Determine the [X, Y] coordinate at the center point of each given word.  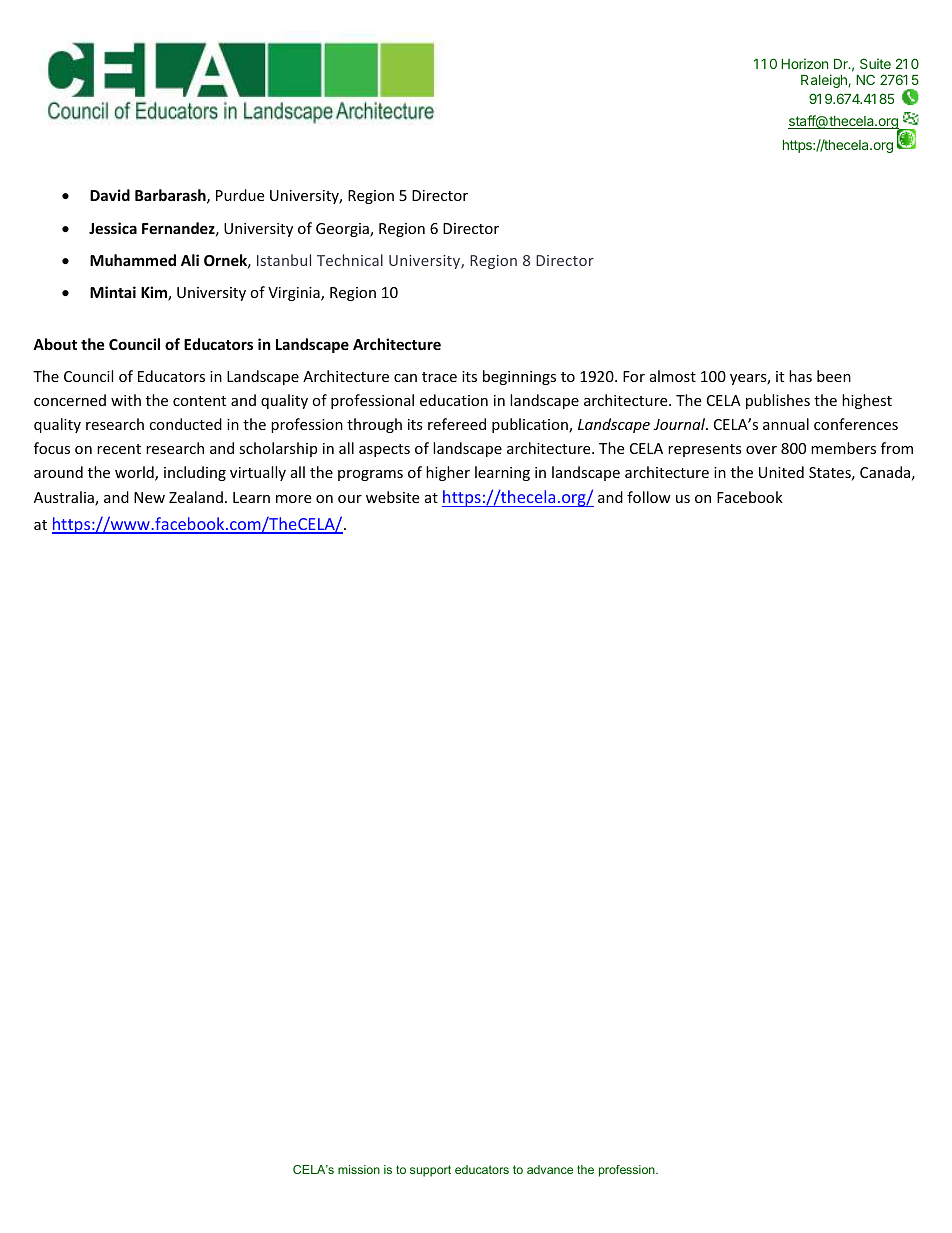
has [800, 376]
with [126, 400]
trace [439, 377]
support [430, 1171]
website [392, 497]
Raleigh [825, 81]
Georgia [343, 230]
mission [359, 1169]
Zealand [196, 497]
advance [550, 1169]
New [149, 497]
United [781, 472]
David [110, 195]
